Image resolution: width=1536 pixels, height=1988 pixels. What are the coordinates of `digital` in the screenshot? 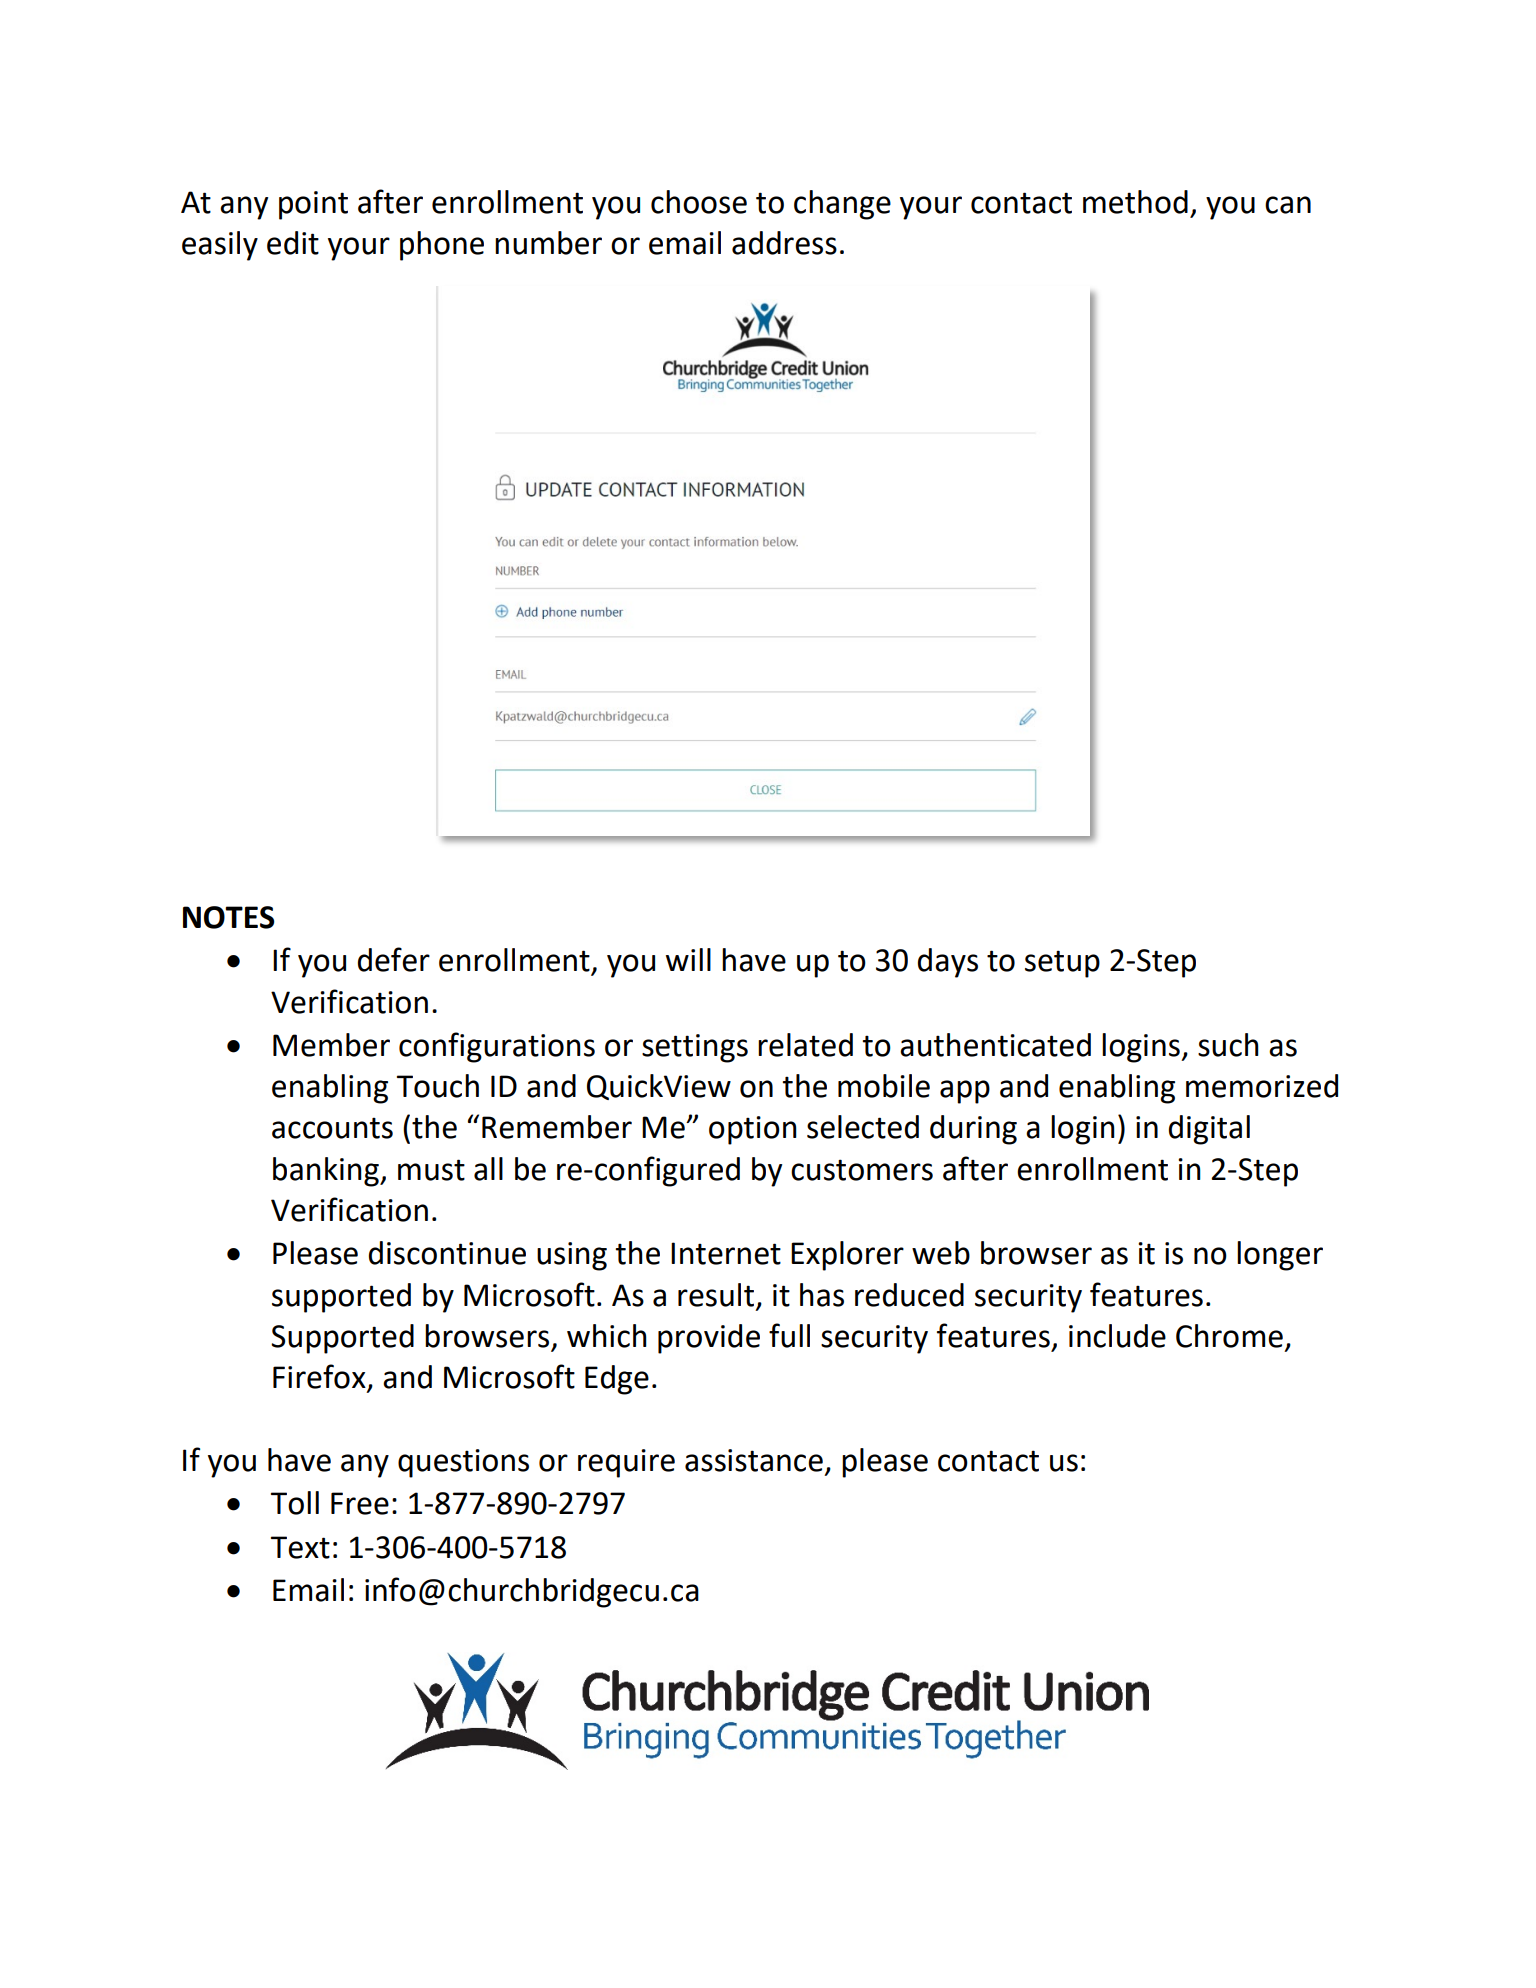 It's located at (1209, 1130).
